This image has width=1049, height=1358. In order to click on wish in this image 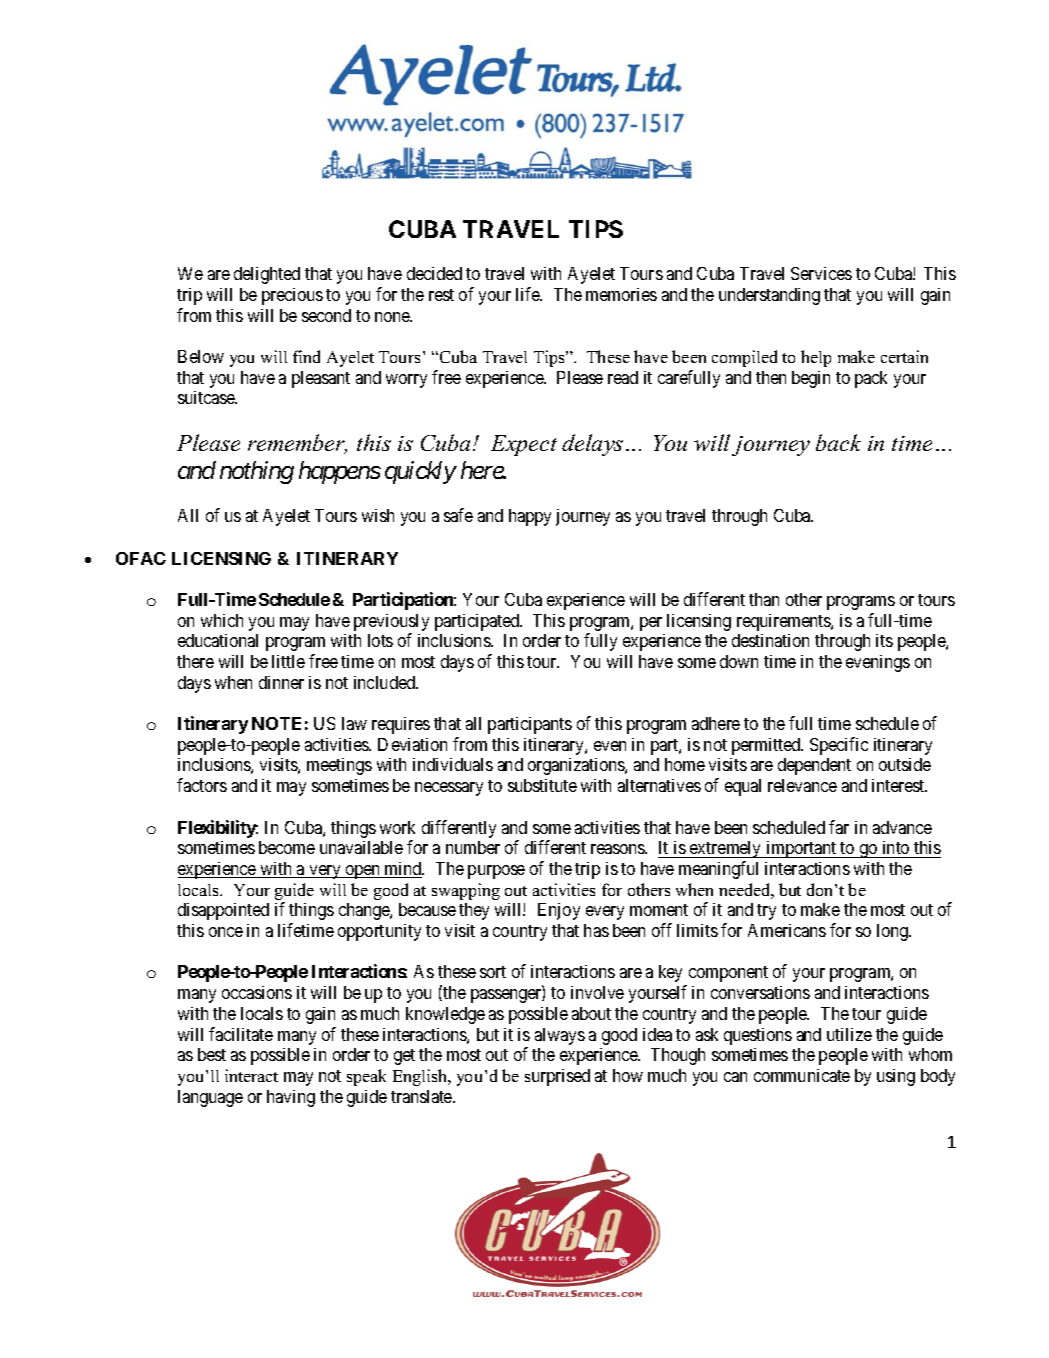, I will do `click(378, 515)`.
